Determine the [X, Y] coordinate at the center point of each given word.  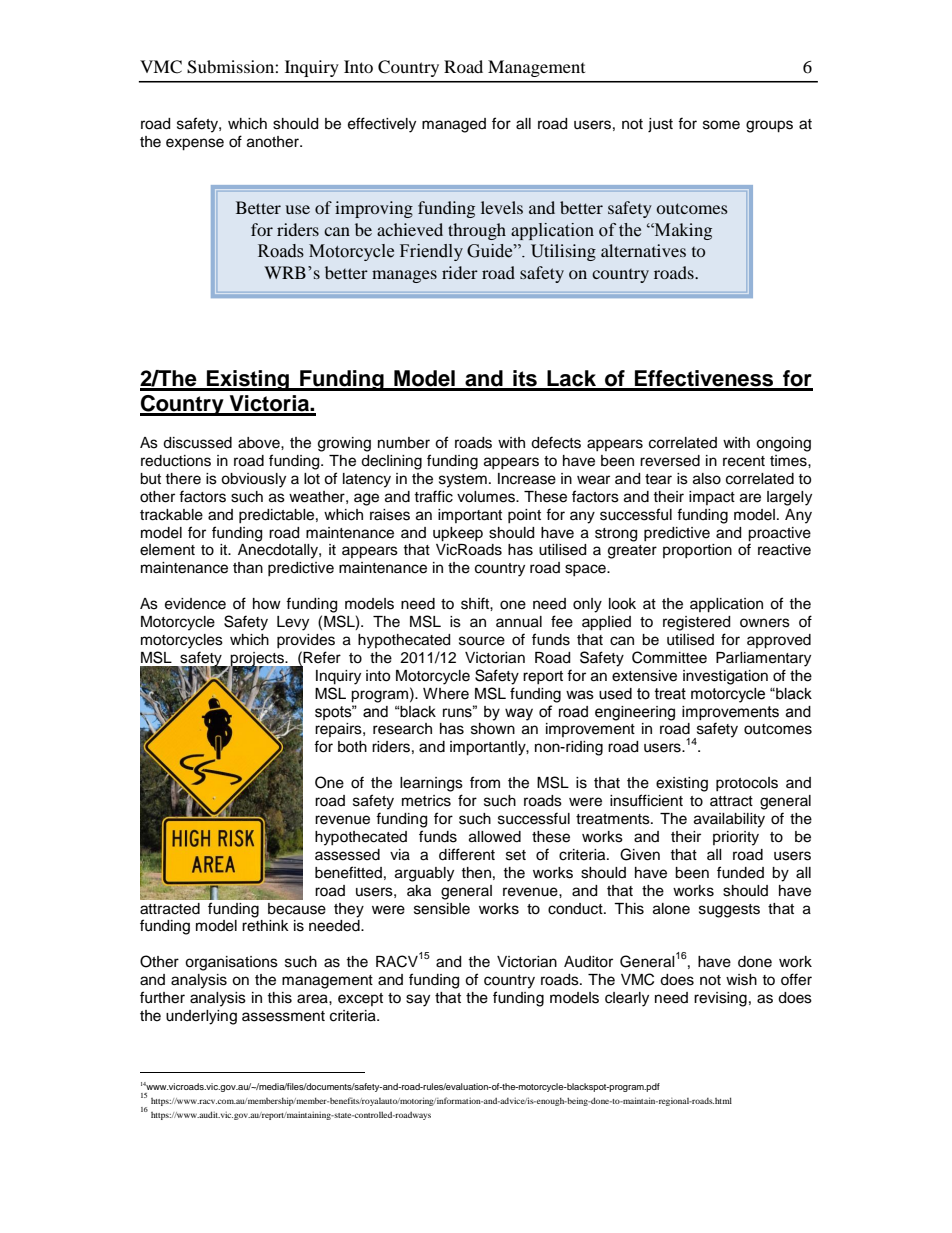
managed [454, 125]
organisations [231, 963]
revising [720, 999]
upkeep [458, 534]
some [721, 125]
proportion [697, 551]
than [248, 568]
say [418, 1000]
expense [195, 144]
